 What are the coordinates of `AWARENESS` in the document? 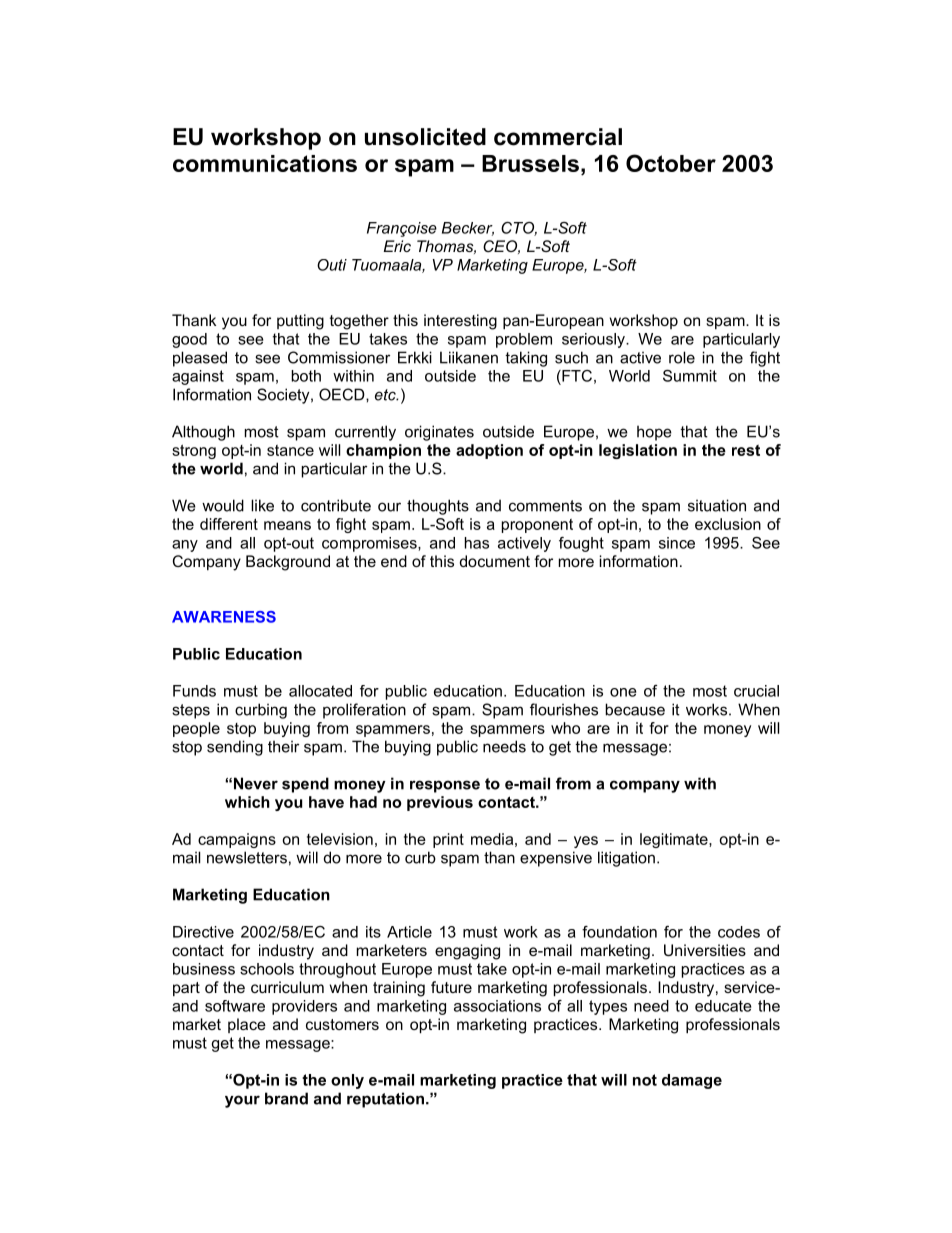 It's located at (224, 617).
